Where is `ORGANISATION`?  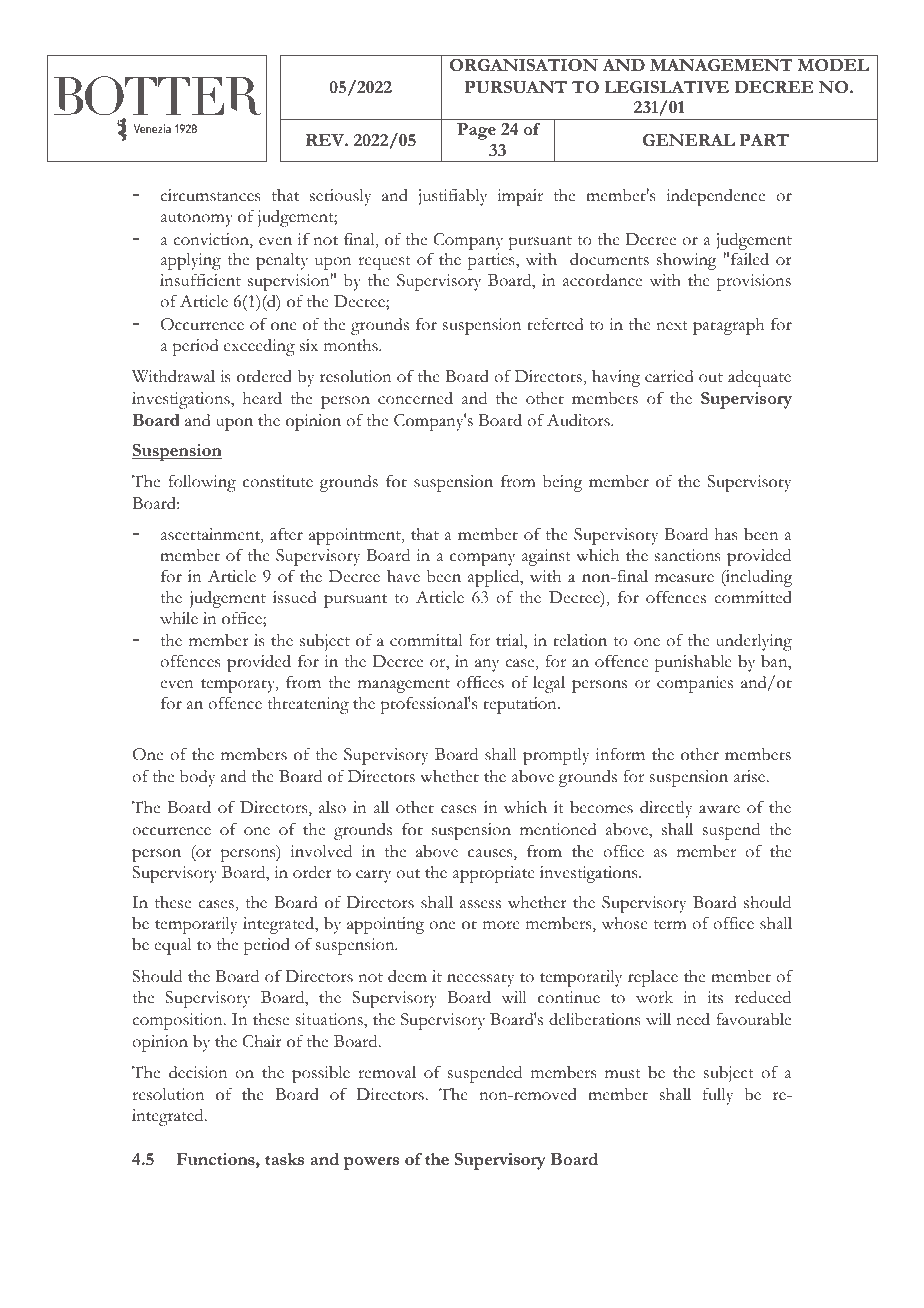
ORGANISATION is located at coordinates (524, 65).
